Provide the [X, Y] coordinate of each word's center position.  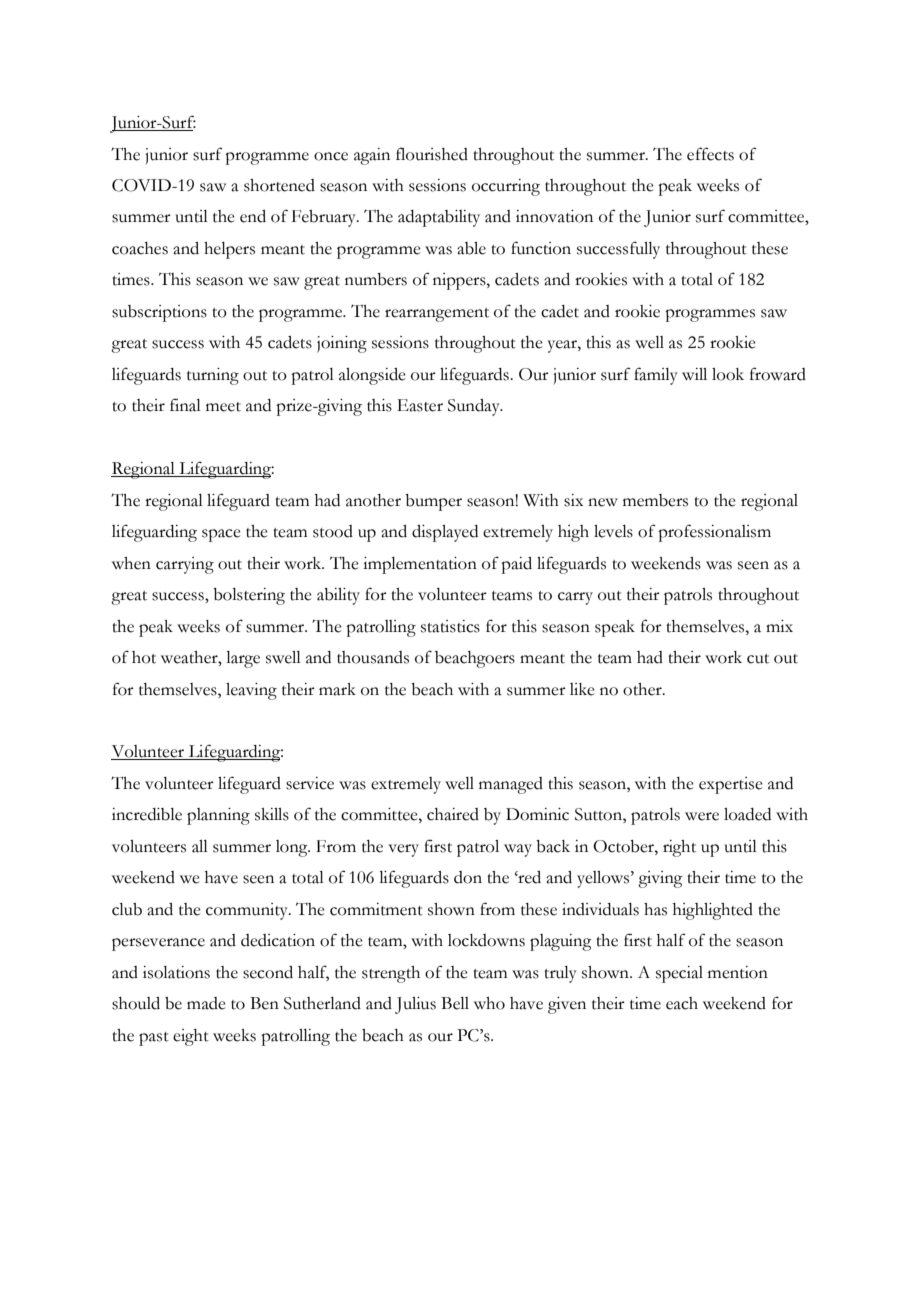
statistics [450, 626]
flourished [432, 154]
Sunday [475, 407]
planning [218, 816]
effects [710, 154]
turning [213, 376]
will [694, 374]
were [702, 816]
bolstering [249, 596]
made [206, 1003]
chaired [453, 814]
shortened [279, 185]
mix [779, 626]
